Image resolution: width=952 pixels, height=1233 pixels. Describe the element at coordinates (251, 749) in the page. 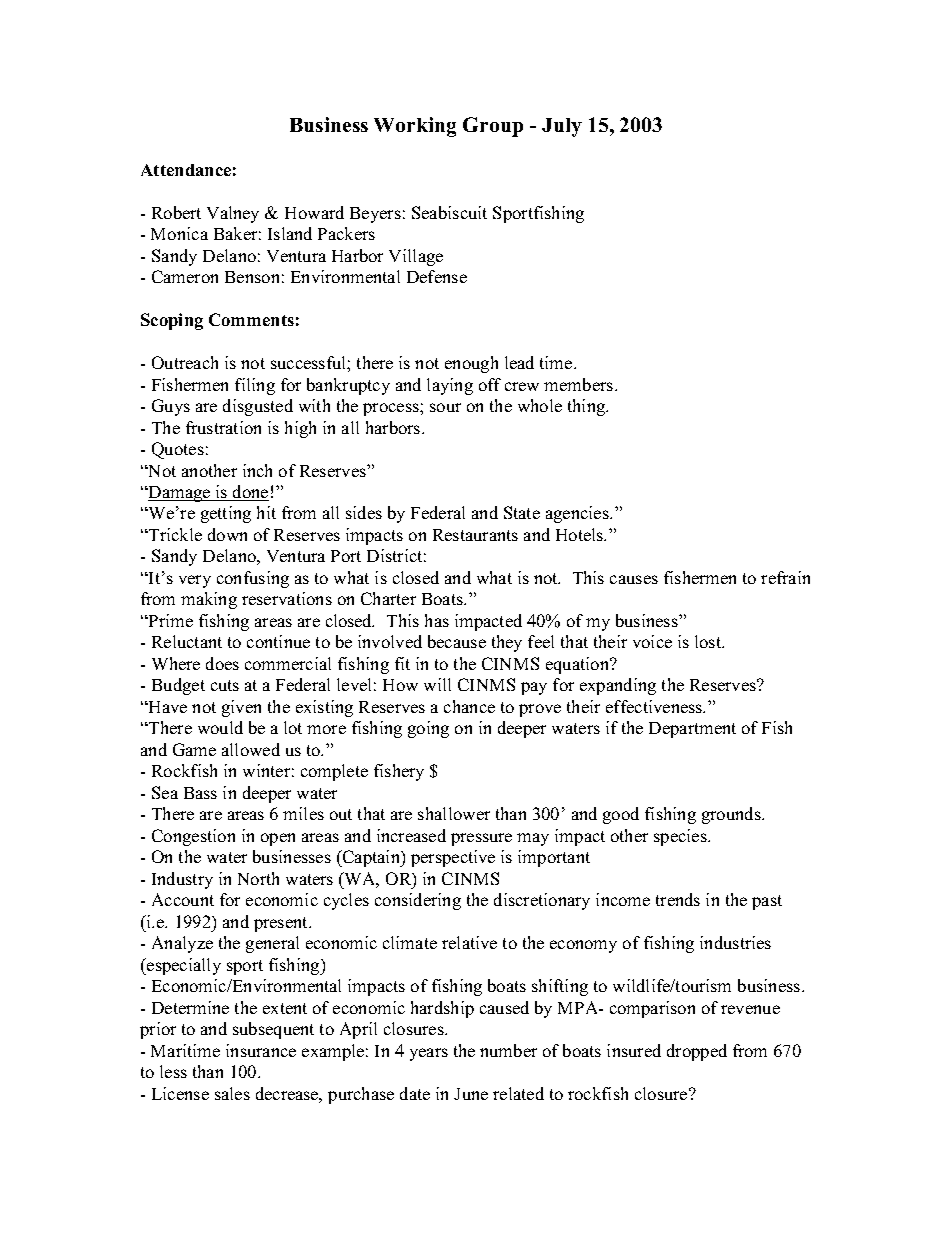

I see `allowed` at that location.
